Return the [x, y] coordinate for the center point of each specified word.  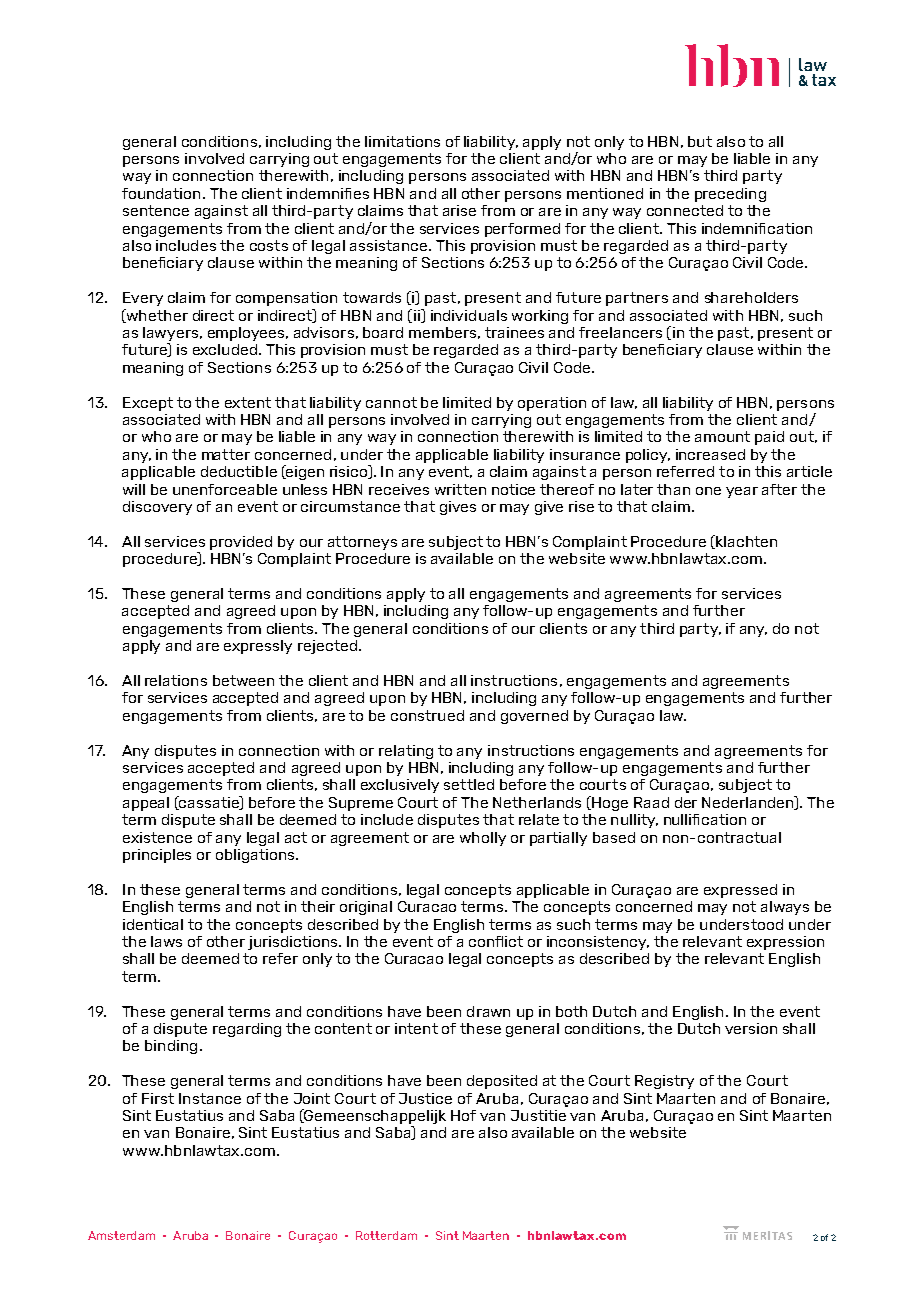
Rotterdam [386, 1235]
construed [427, 715]
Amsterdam [121, 1235]
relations [176, 680]
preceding [730, 195]
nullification [705, 819]
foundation [163, 193]
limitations [402, 141]
